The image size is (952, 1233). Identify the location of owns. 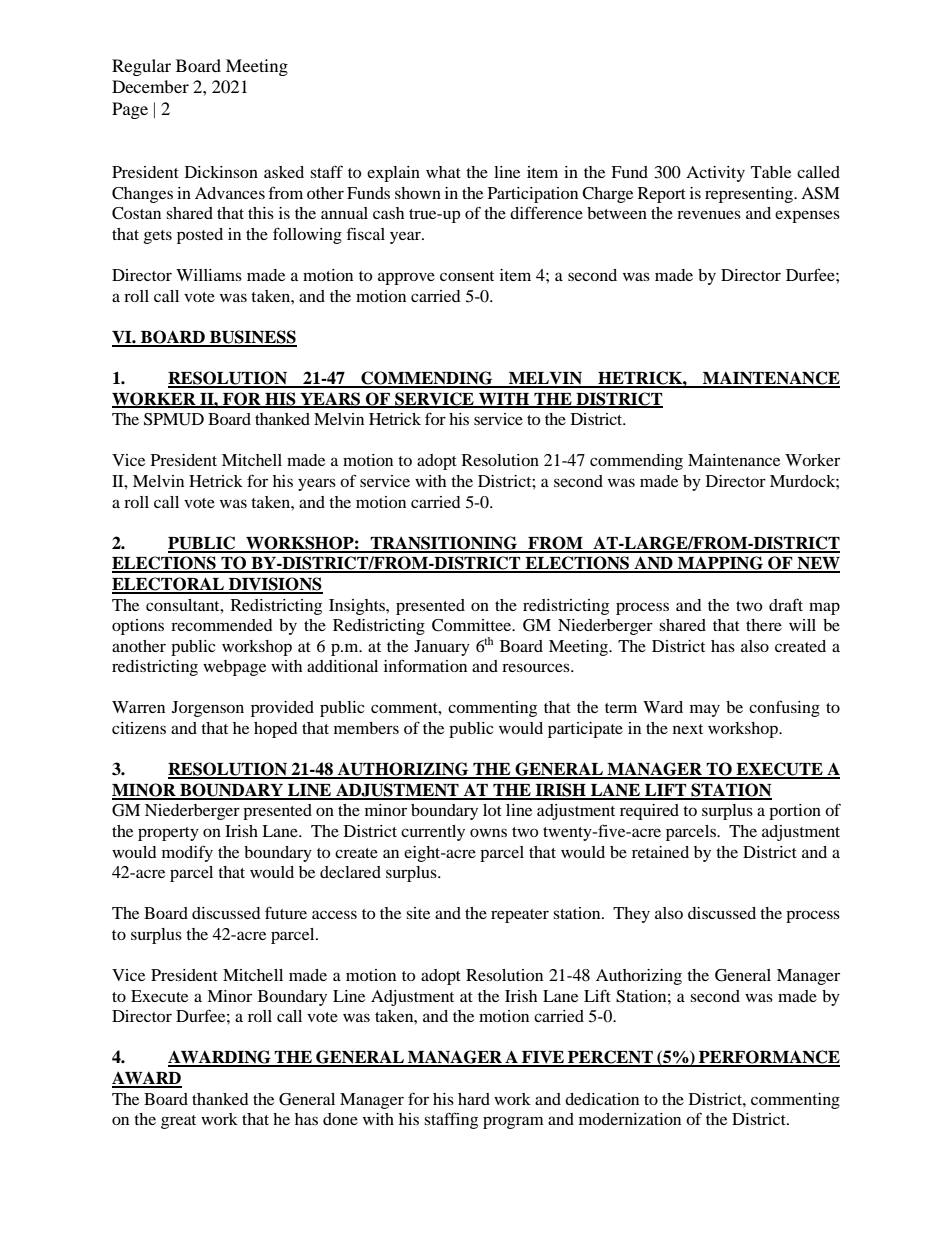
(488, 832).
